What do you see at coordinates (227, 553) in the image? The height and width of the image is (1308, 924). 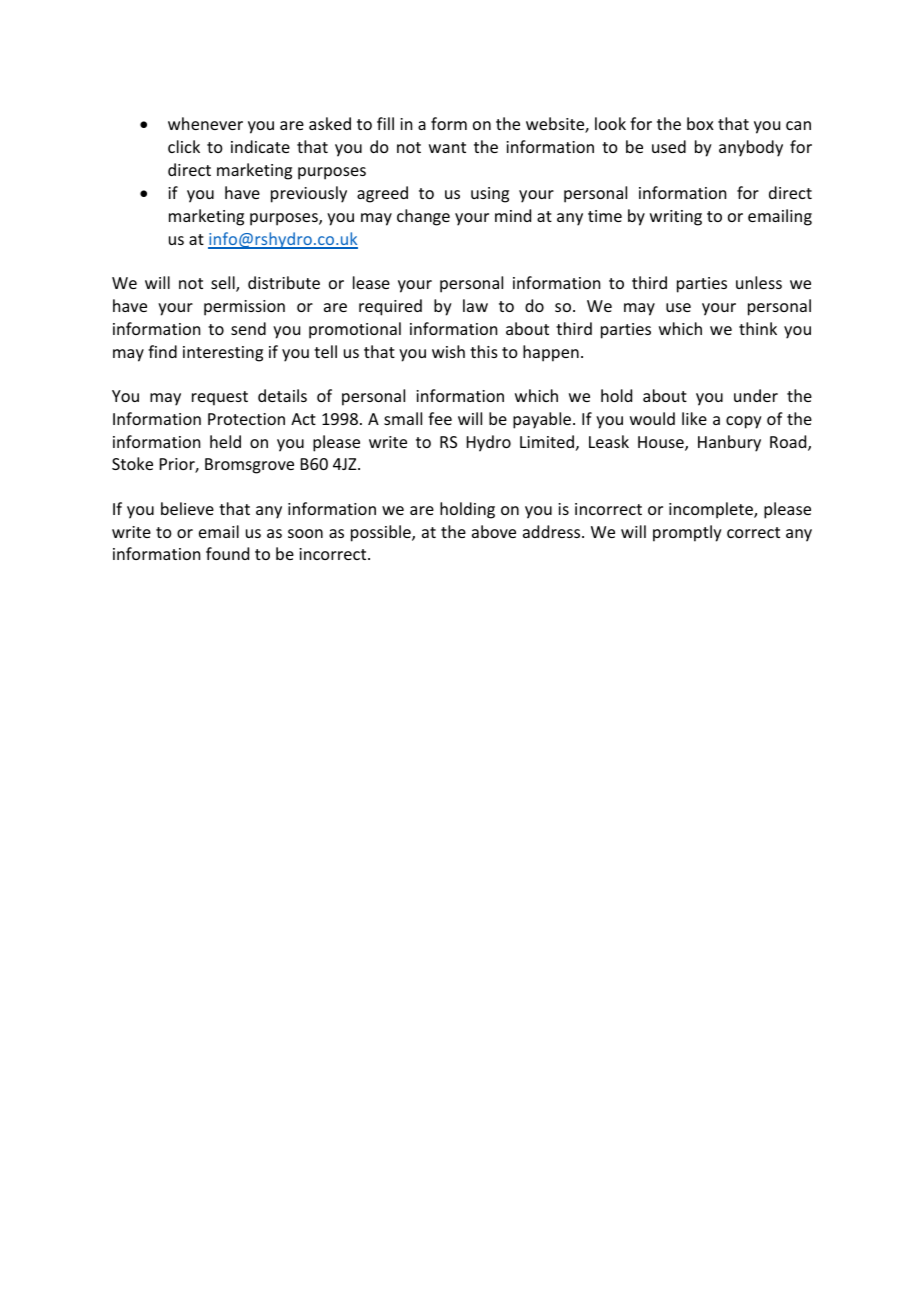 I see `found` at bounding box center [227, 553].
